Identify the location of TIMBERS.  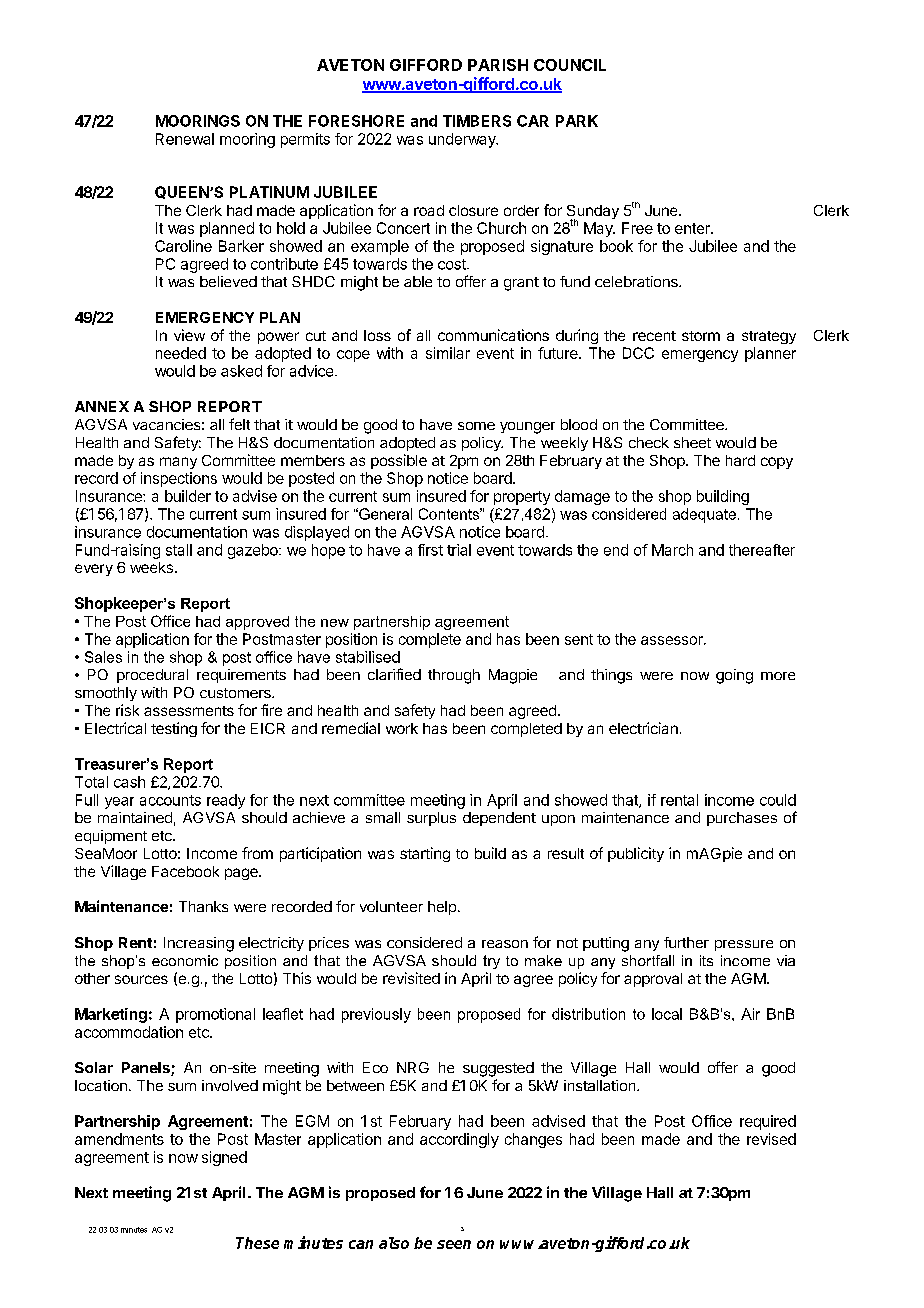
(477, 121).
